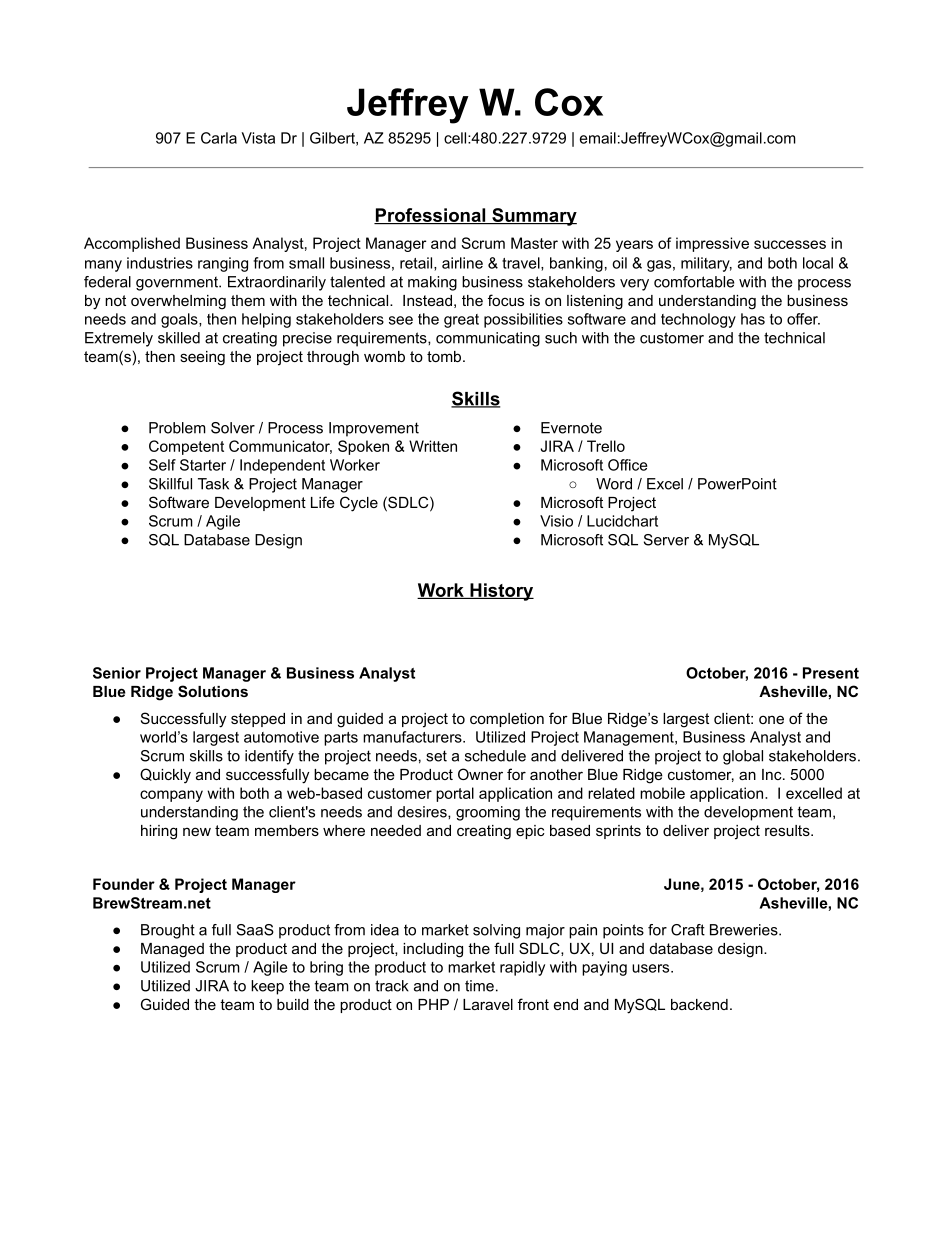 The width and height of the image is (952, 1233). What do you see at coordinates (831, 673) in the image?
I see `Present` at bounding box center [831, 673].
